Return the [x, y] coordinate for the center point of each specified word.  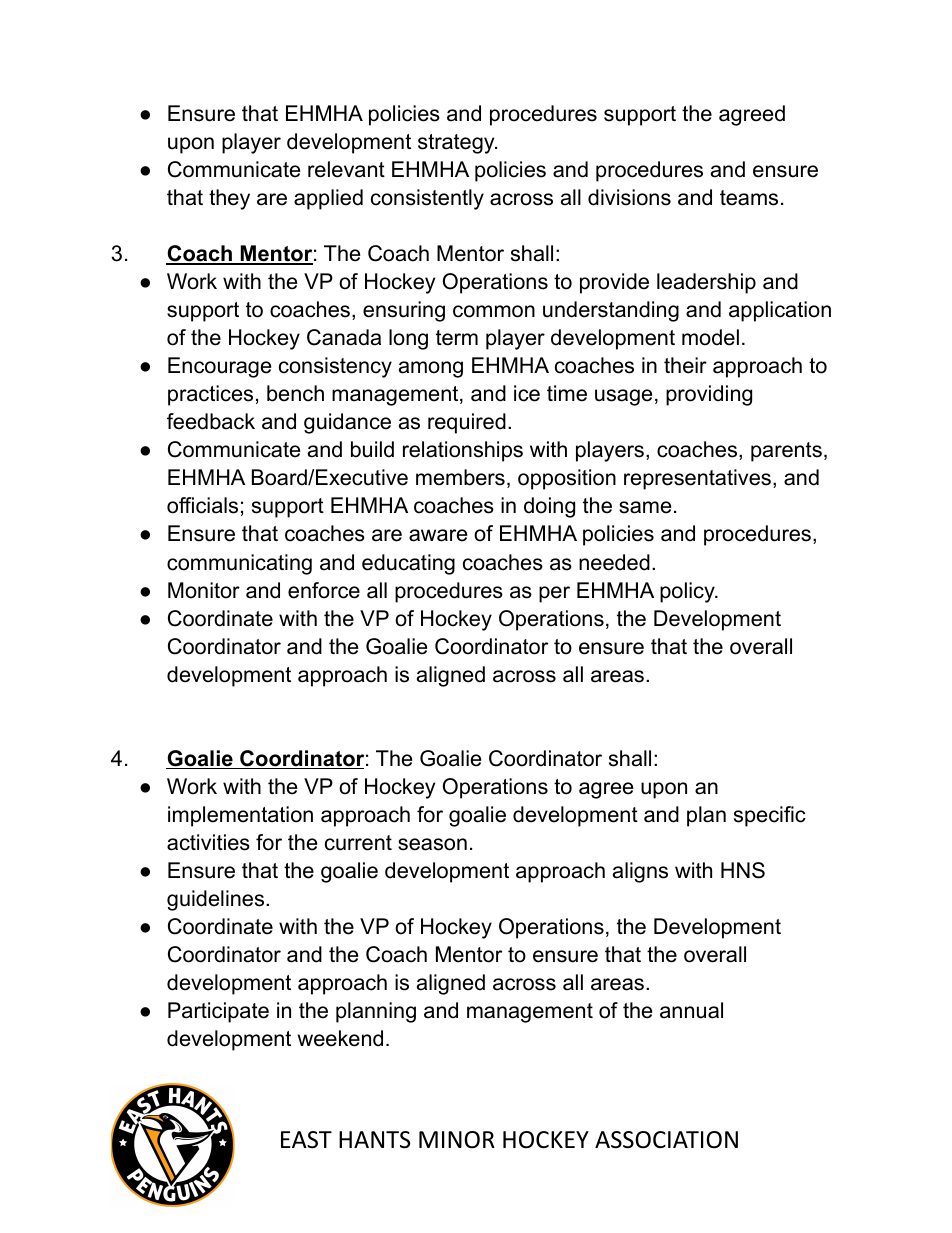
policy [688, 592]
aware [438, 535]
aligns [640, 872]
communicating [239, 564]
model [710, 337]
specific [770, 816]
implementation [240, 816]
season [432, 844]
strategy [457, 144]
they [229, 199]
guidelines [217, 900]
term [457, 338]
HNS [743, 870]
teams [749, 198]
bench [295, 393]
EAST [306, 1140]
